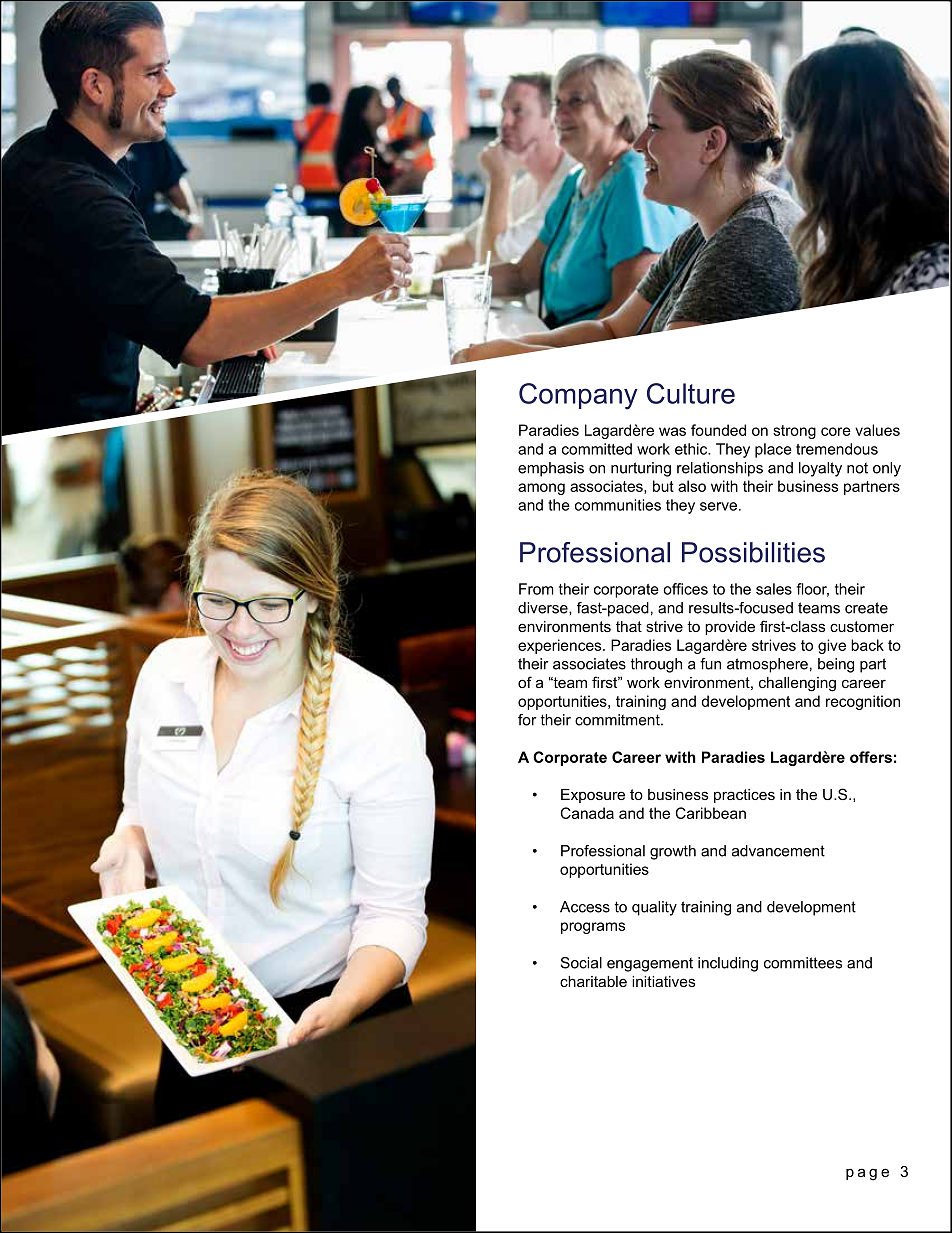  What do you see at coordinates (867, 1174) in the image?
I see `page` at bounding box center [867, 1174].
